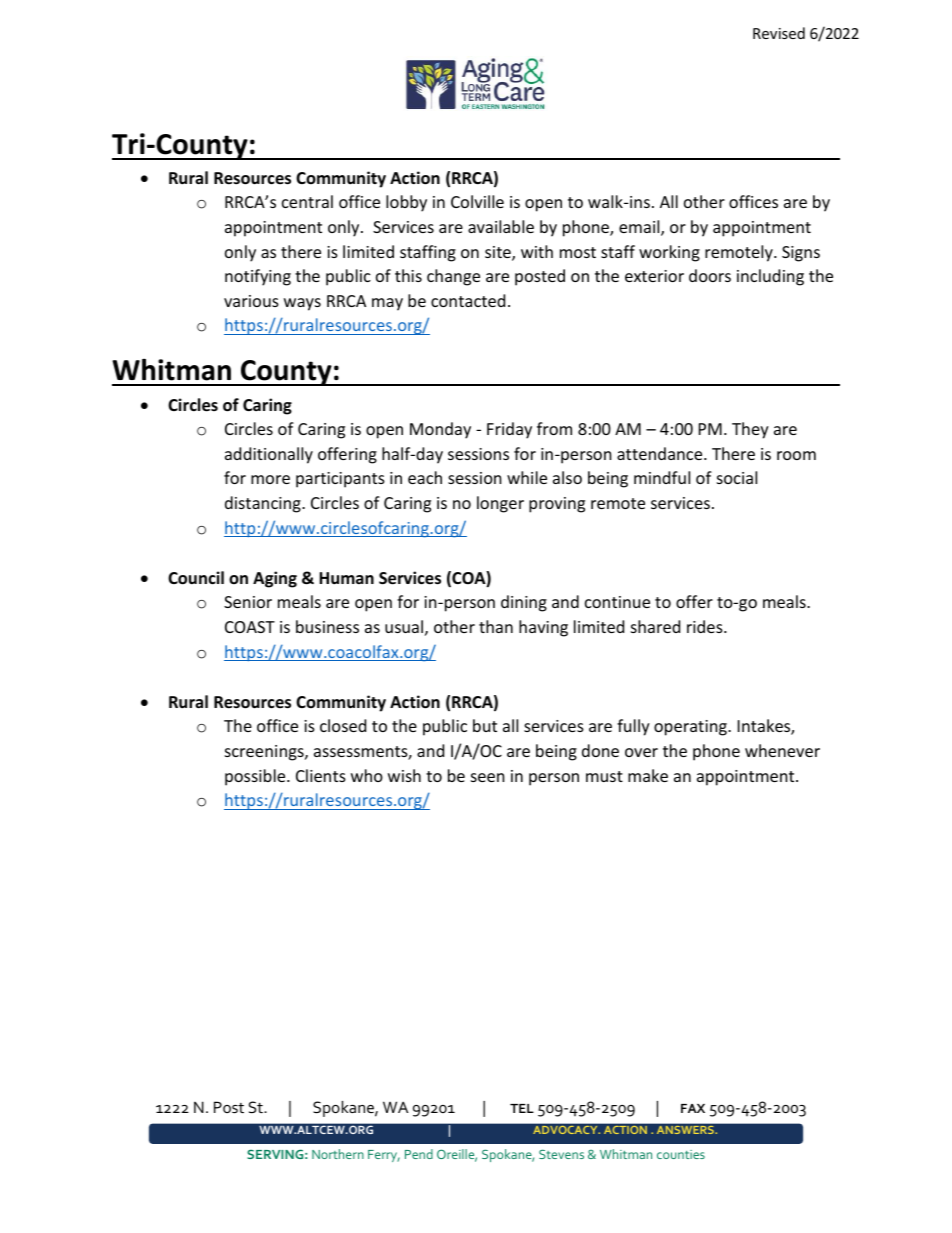  I want to click on dining, so click(524, 603).
